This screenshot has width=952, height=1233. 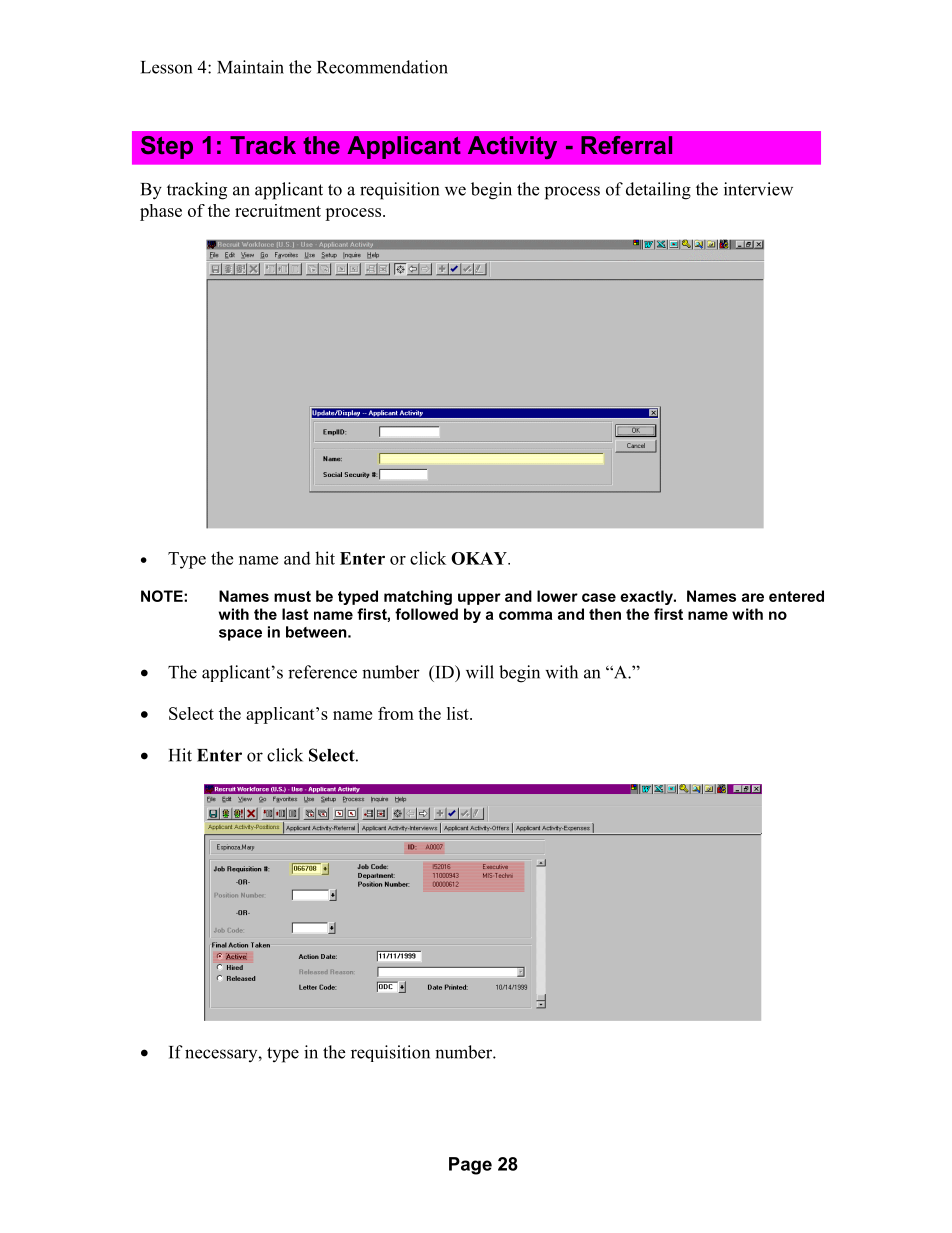 What do you see at coordinates (512, 147) in the screenshot?
I see `Activity` at bounding box center [512, 147].
